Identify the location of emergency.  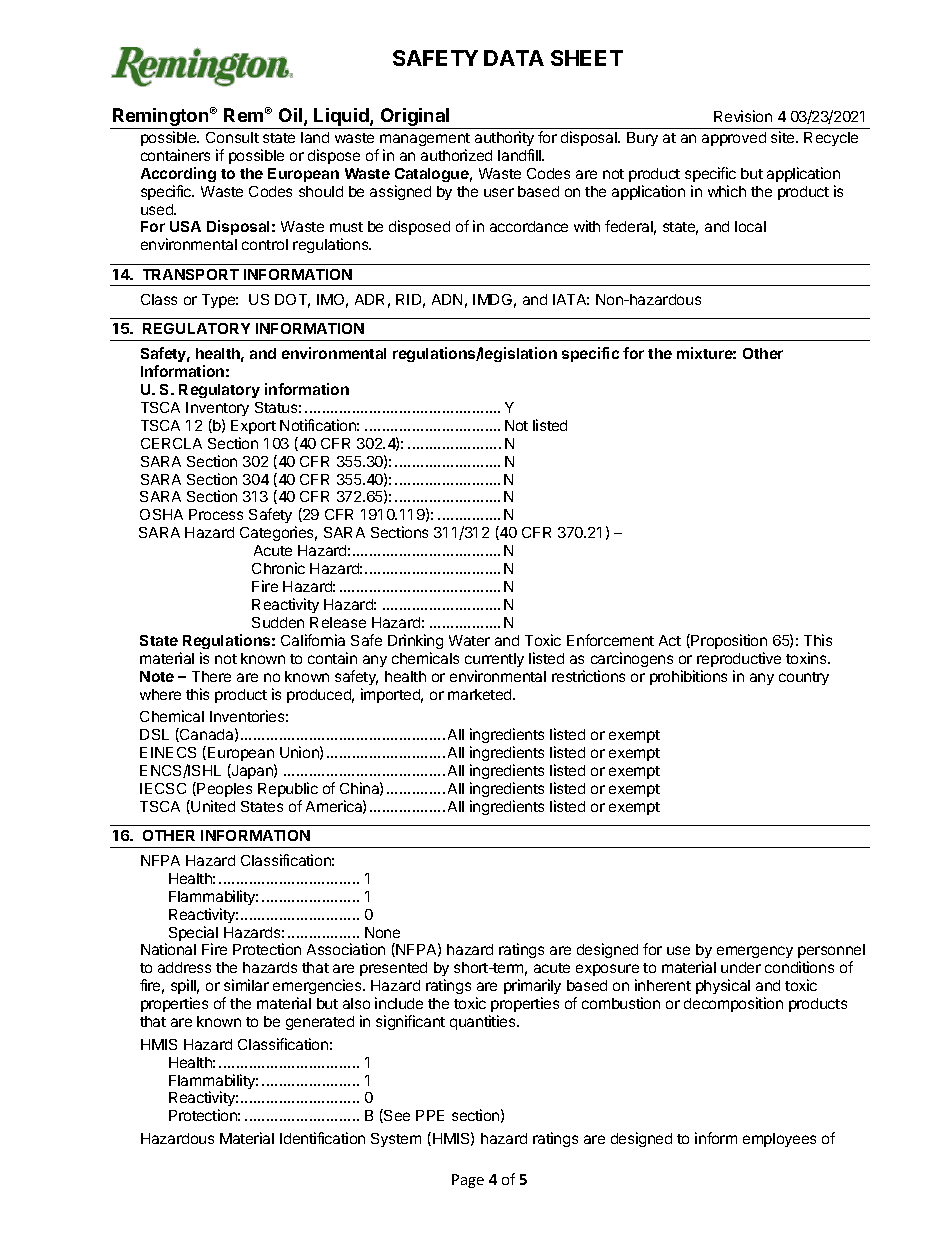
(755, 952).
